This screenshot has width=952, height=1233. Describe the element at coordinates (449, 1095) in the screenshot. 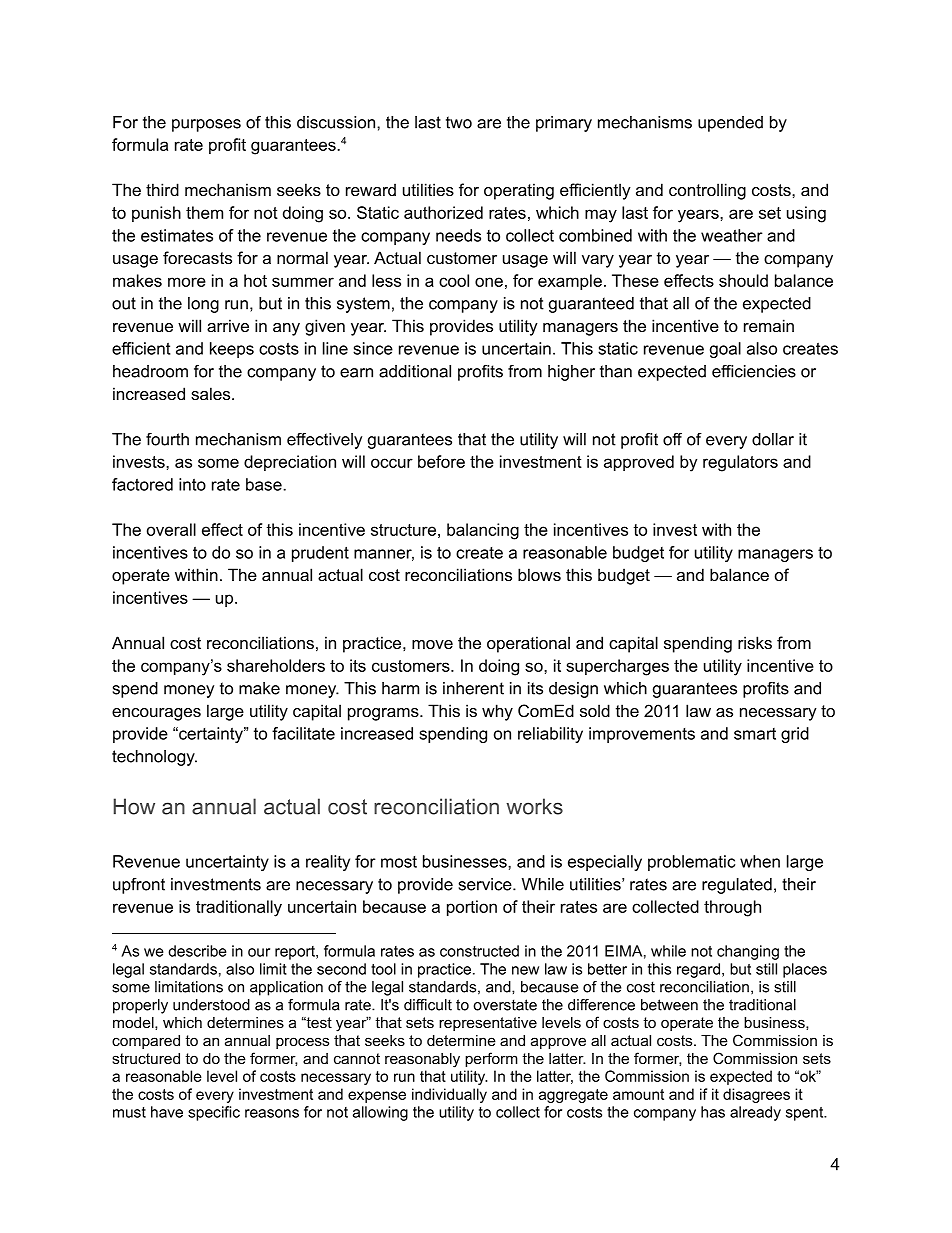

I see `individually` at that location.
